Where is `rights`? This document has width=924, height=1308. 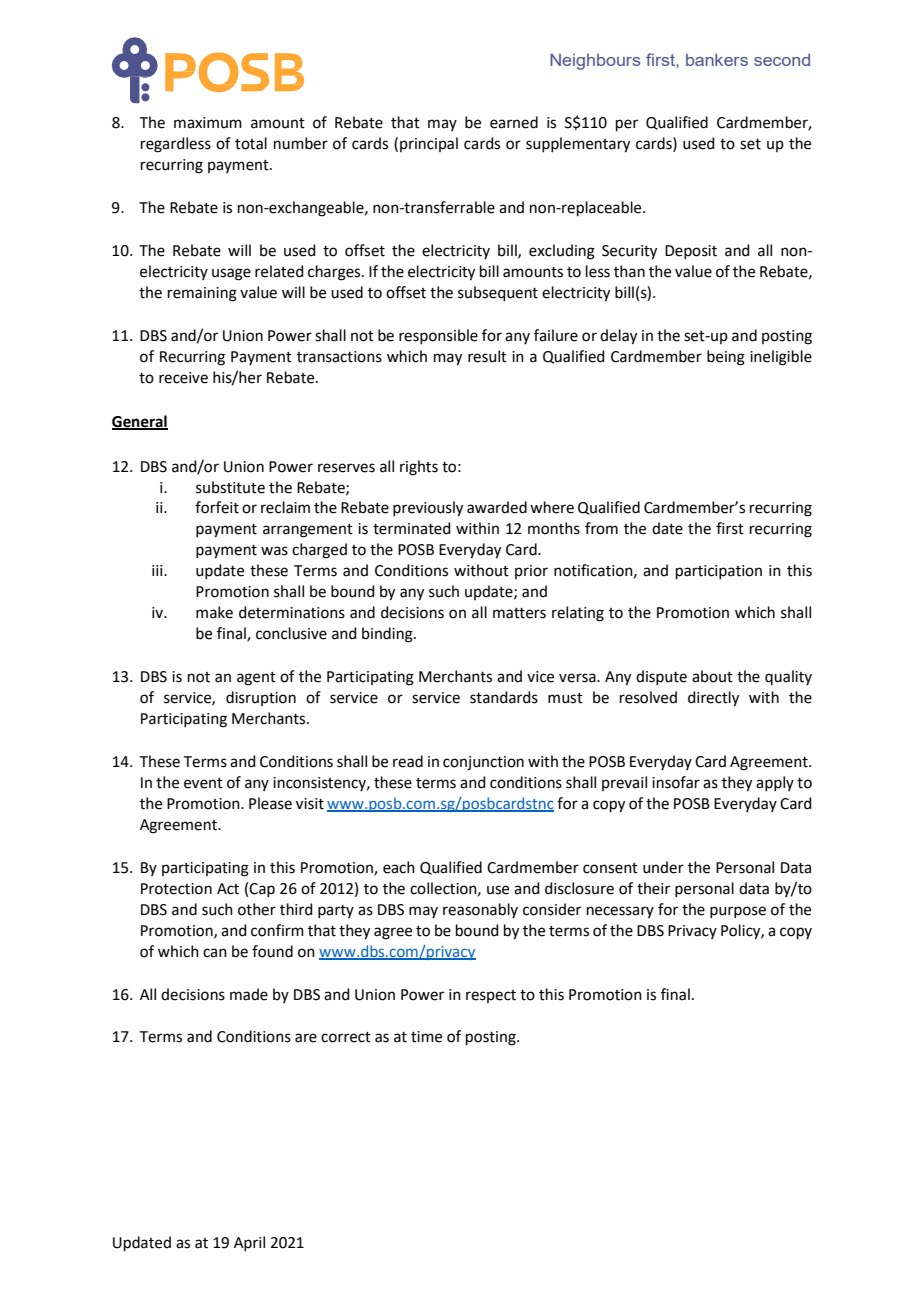 rights is located at coordinates (419, 468).
